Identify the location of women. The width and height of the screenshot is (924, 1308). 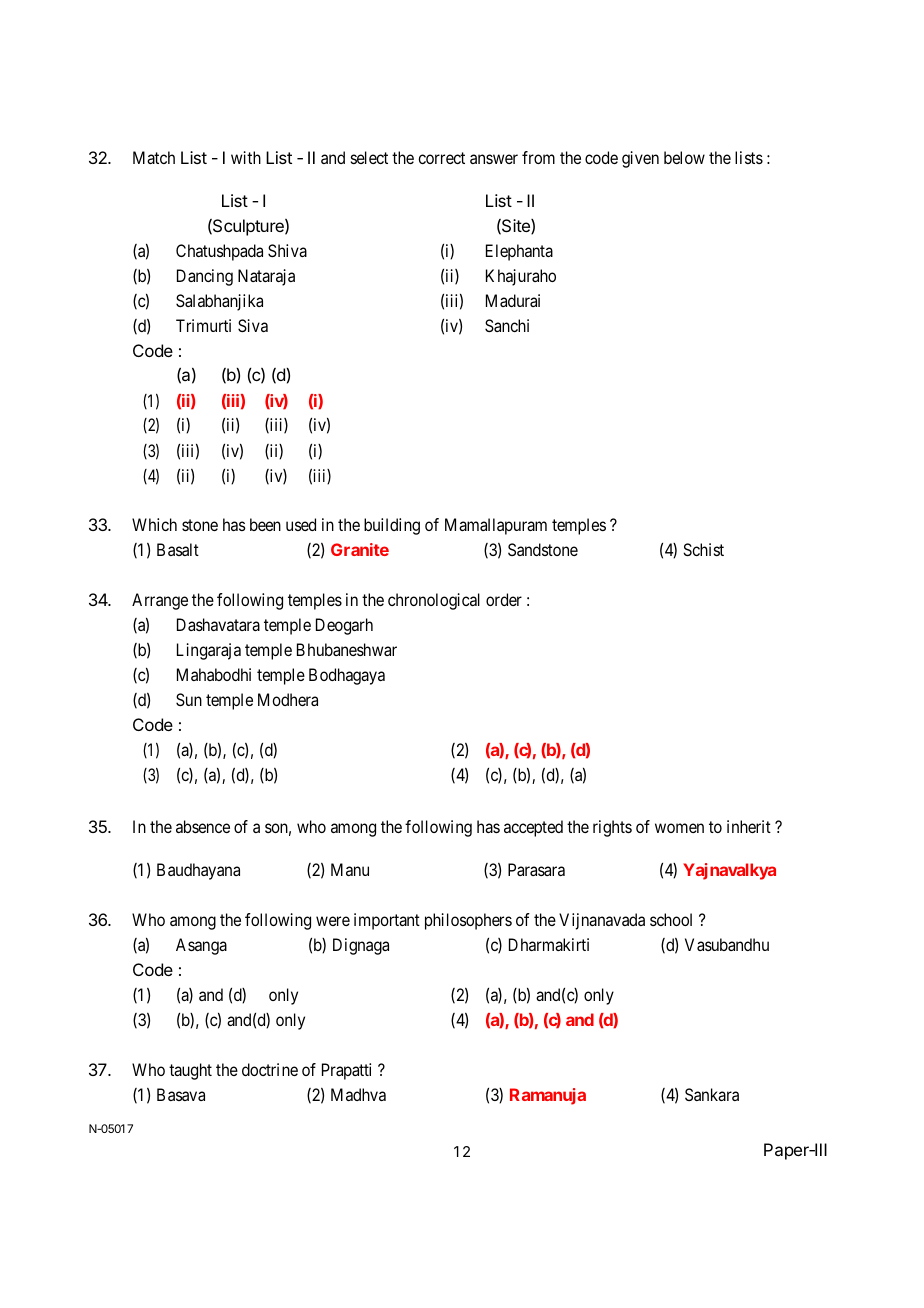
(679, 828).
